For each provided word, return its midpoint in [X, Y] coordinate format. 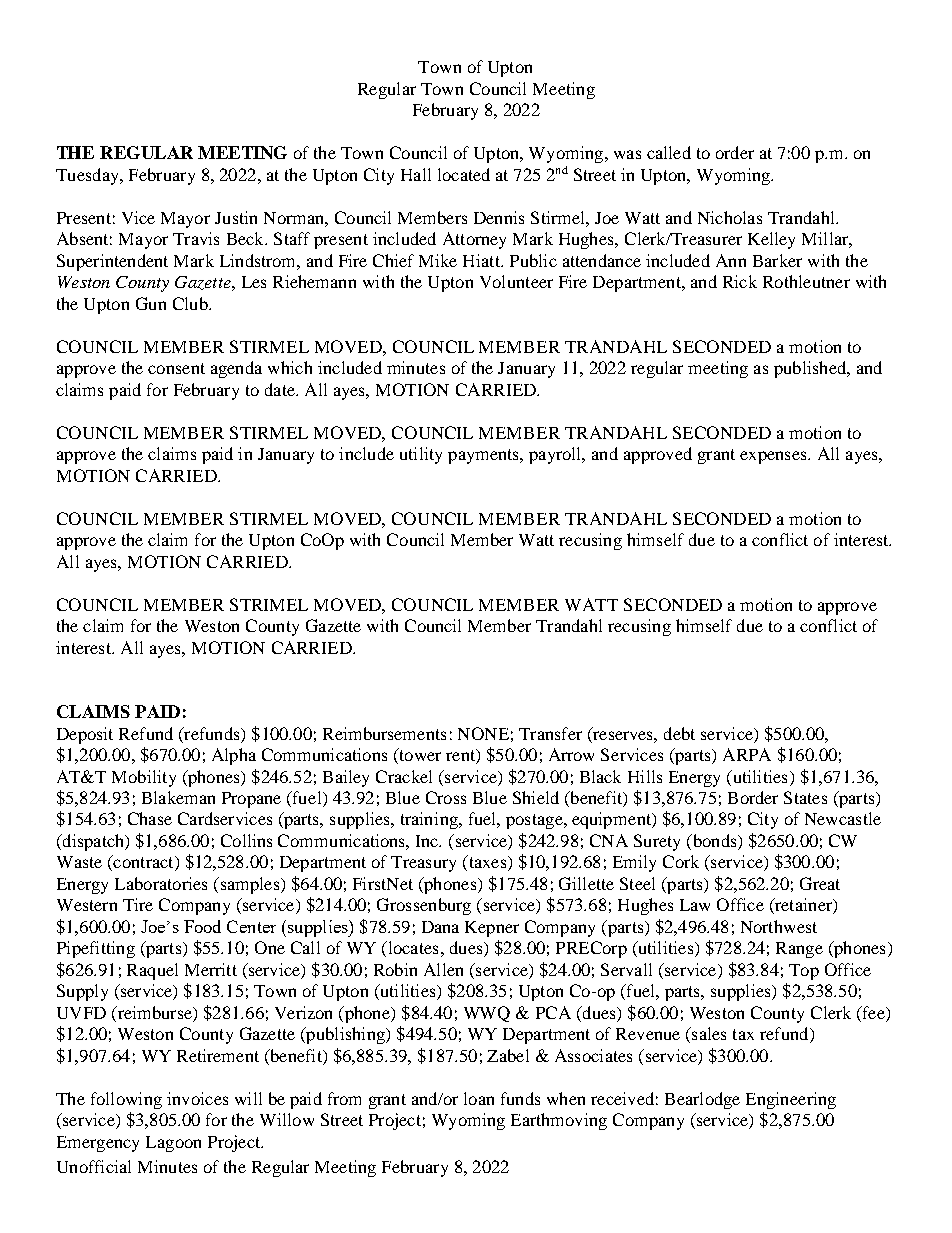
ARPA [747, 754]
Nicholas [730, 217]
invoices [197, 1098]
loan [479, 1098]
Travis [196, 238]
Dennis [499, 217]
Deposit [85, 735]
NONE [483, 733]
